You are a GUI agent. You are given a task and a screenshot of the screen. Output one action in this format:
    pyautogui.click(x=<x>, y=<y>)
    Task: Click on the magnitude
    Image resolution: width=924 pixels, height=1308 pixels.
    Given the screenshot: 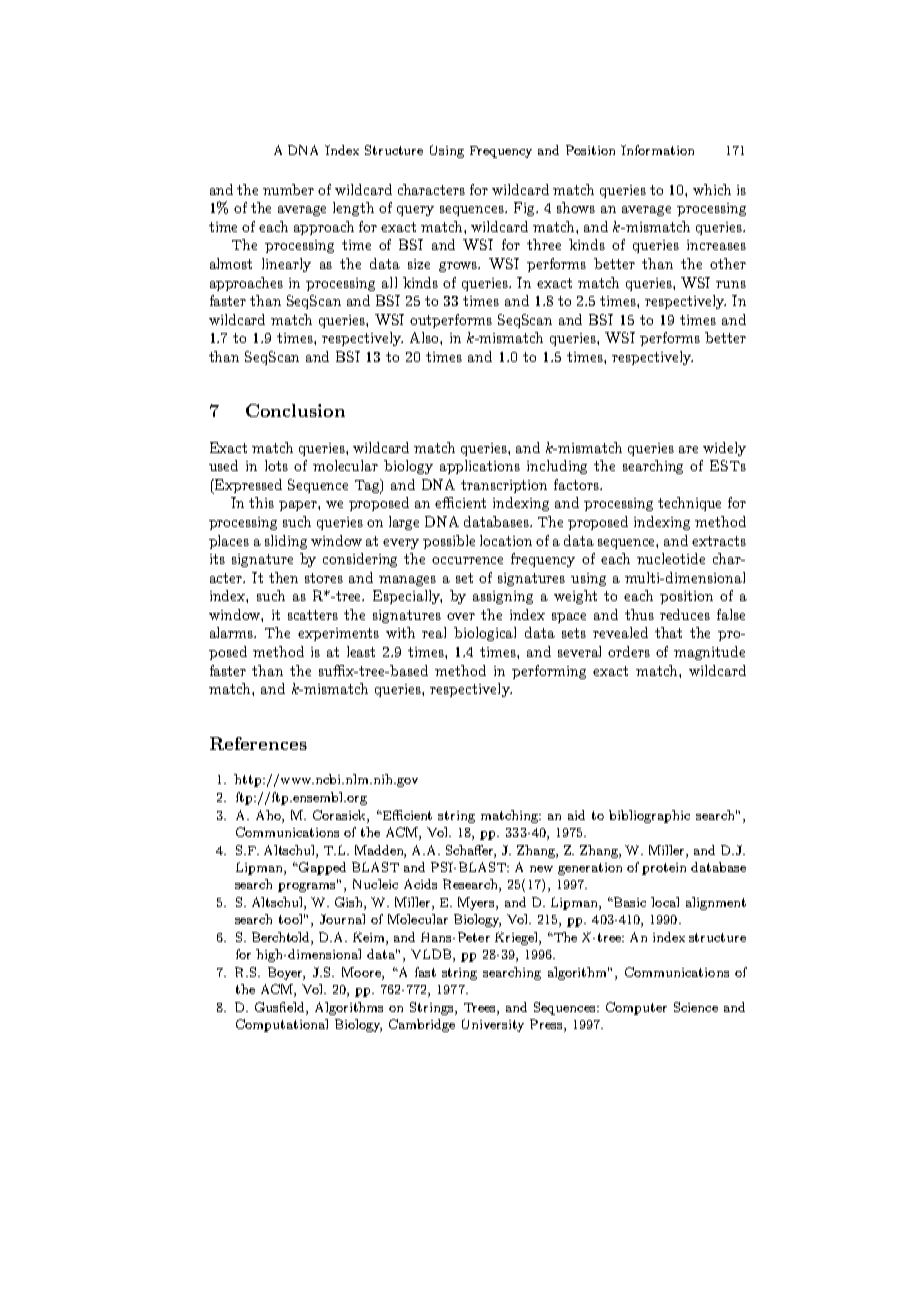 What is the action you would take?
    pyautogui.click(x=709, y=653)
